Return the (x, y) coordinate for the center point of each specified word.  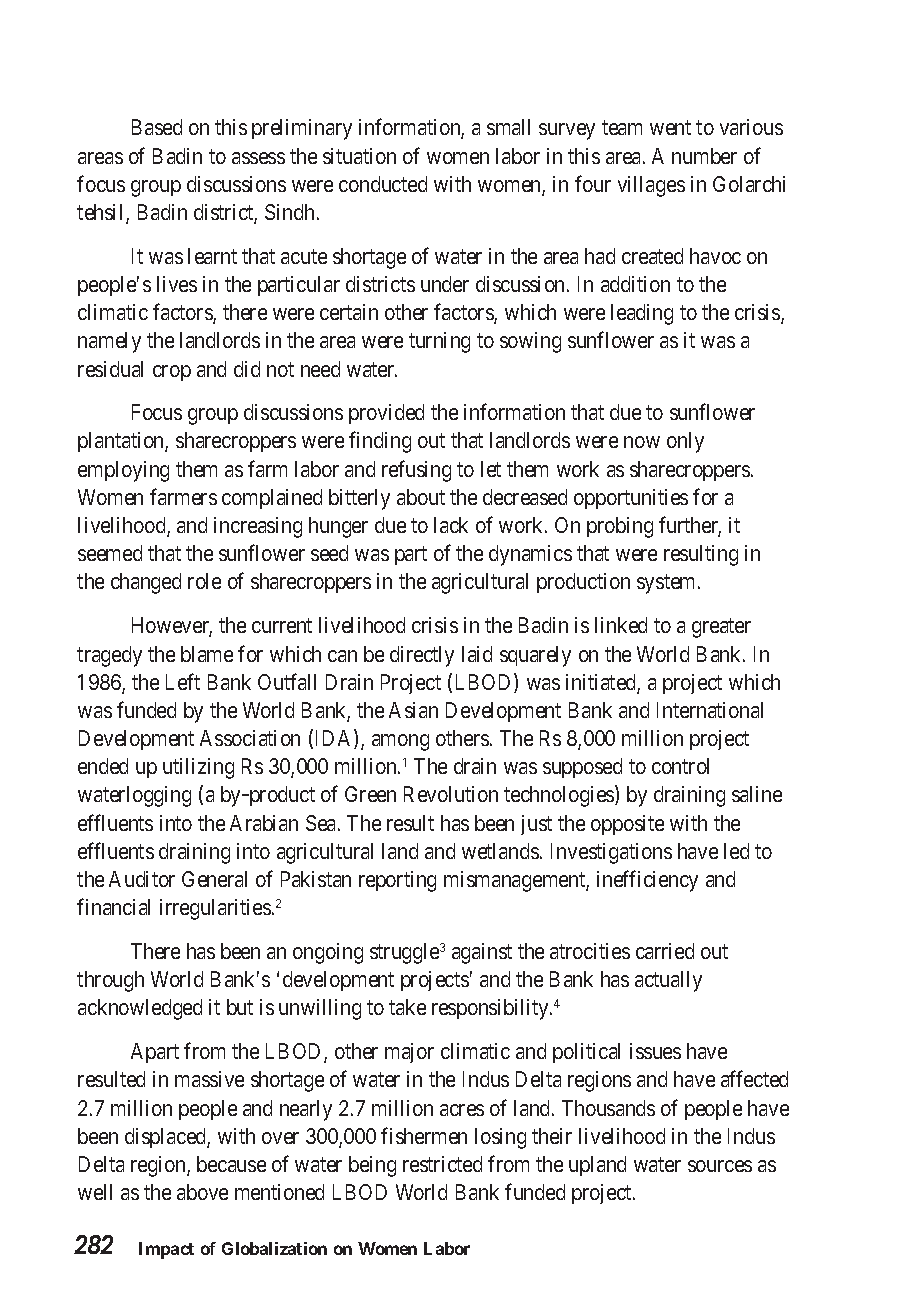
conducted (383, 184)
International (710, 710)
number (704, 156)
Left (183, 681)
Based (157, 127)
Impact (166, 1250)
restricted (442, 1164)
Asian (413, 710)
